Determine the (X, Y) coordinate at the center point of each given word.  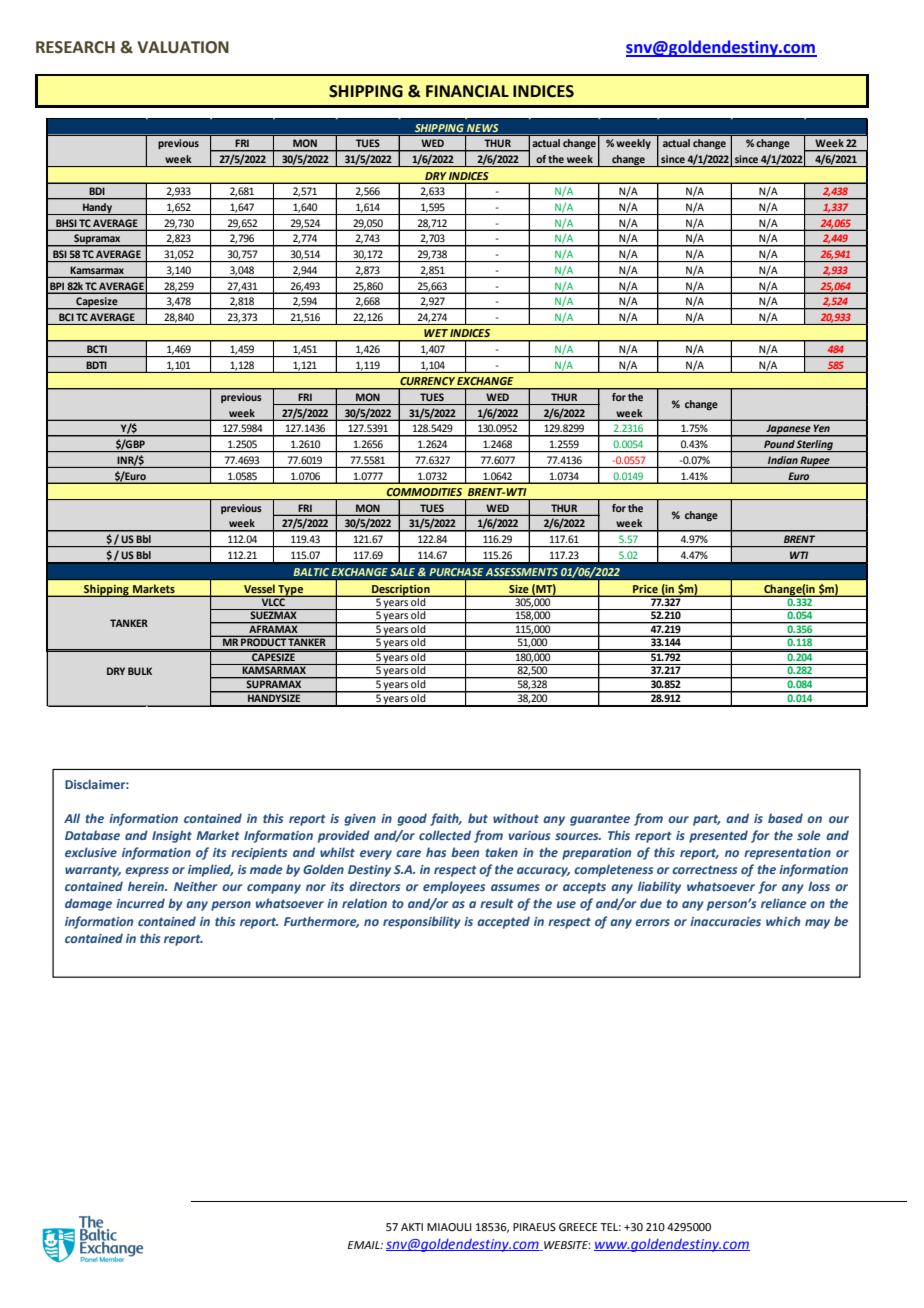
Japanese (788, 430)
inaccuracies (725, 921)
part (706, 820)
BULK (140, 671)
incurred (140, 903)
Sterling (815, 446)
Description (401, 591)
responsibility (422, 922)
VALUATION (183, 47)
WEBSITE (566, 1246)
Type (291, 591)
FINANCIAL (467, 91)
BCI (66, 317)
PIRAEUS (534, 1227)
